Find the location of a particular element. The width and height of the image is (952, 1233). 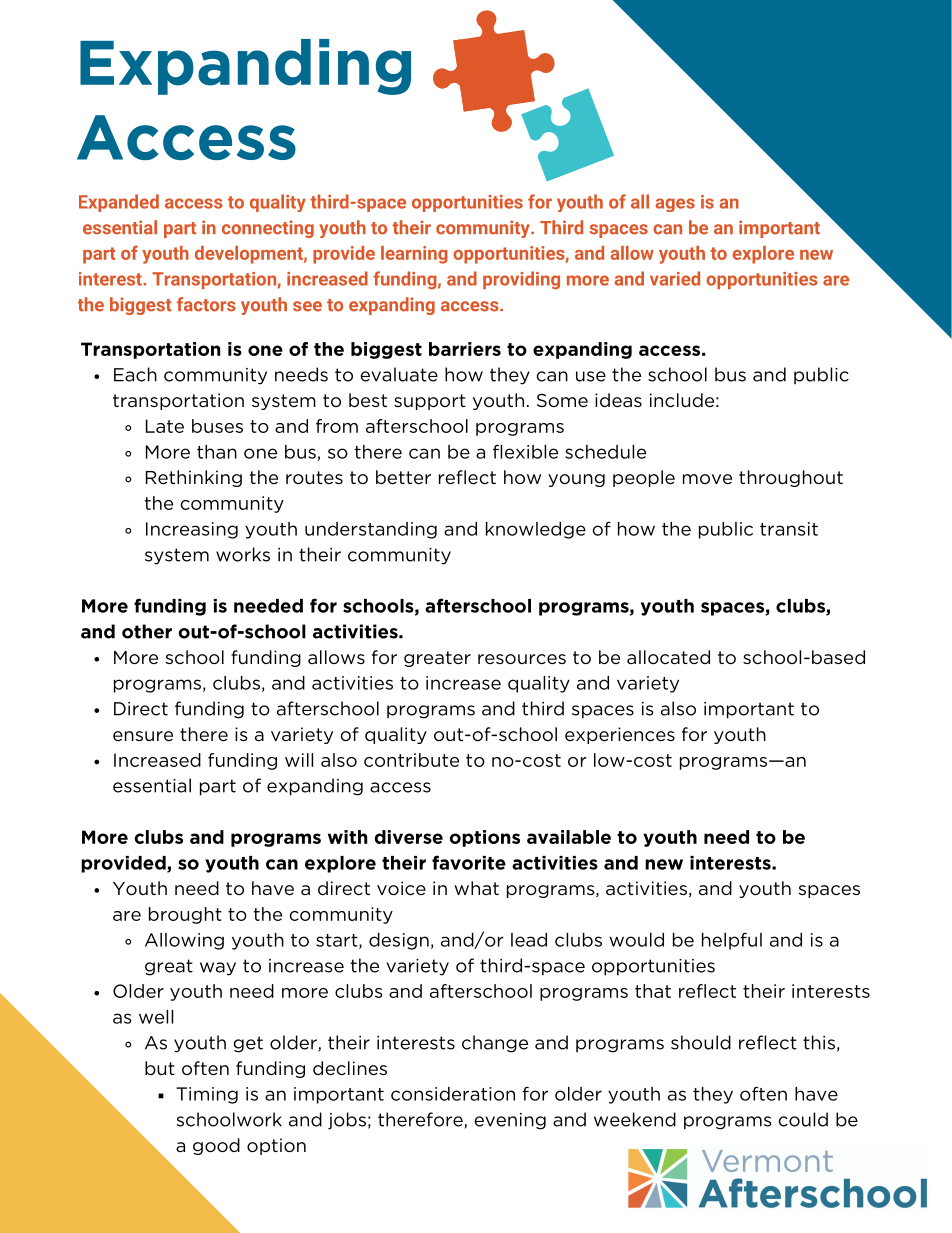

connecting is located at coordinates (268, 229).
